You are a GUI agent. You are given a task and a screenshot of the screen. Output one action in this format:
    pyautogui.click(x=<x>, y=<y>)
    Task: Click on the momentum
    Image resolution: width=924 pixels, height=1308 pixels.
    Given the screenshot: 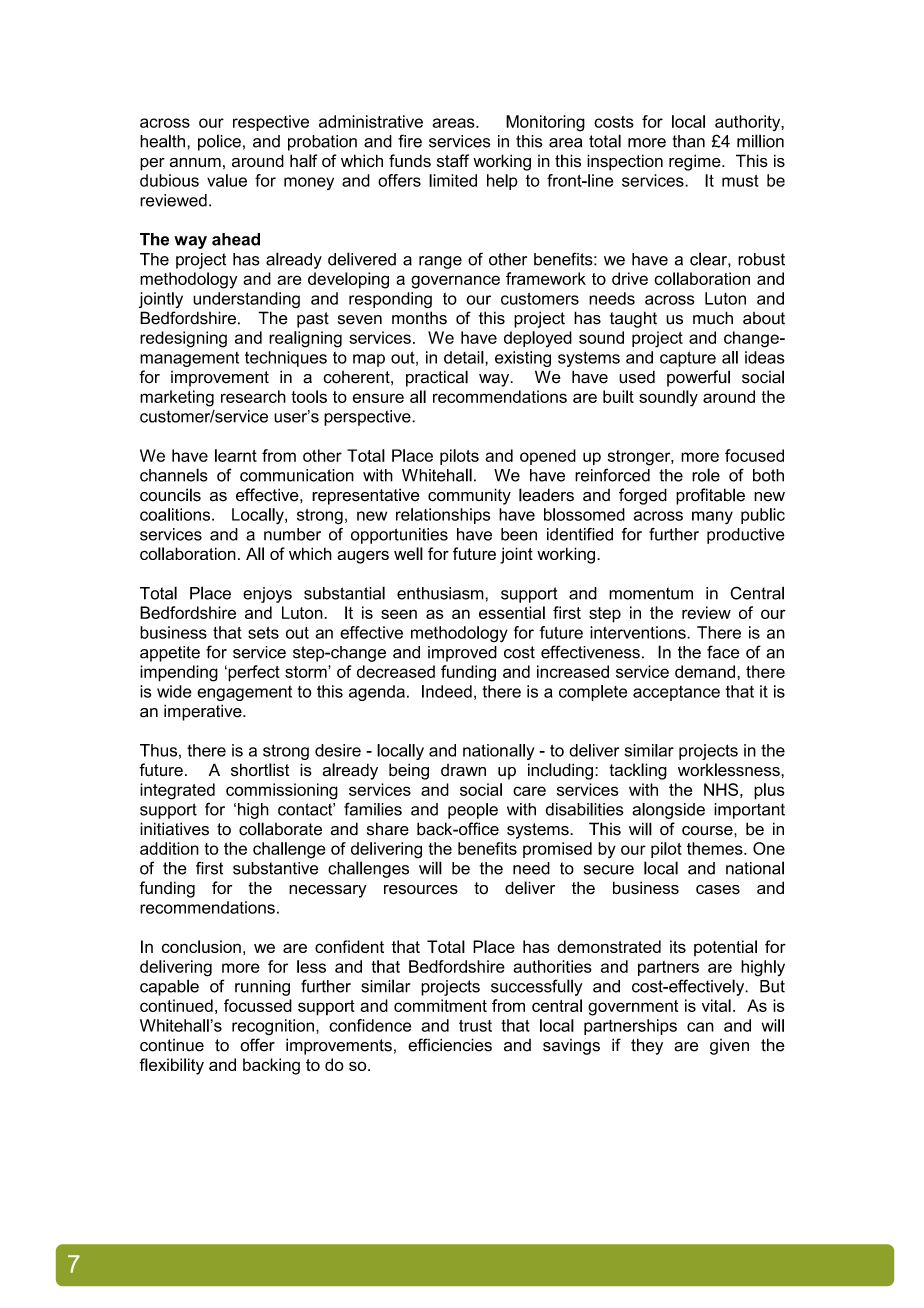 What is the action you would take?
    pyautogui.click(x=651, y=593)
